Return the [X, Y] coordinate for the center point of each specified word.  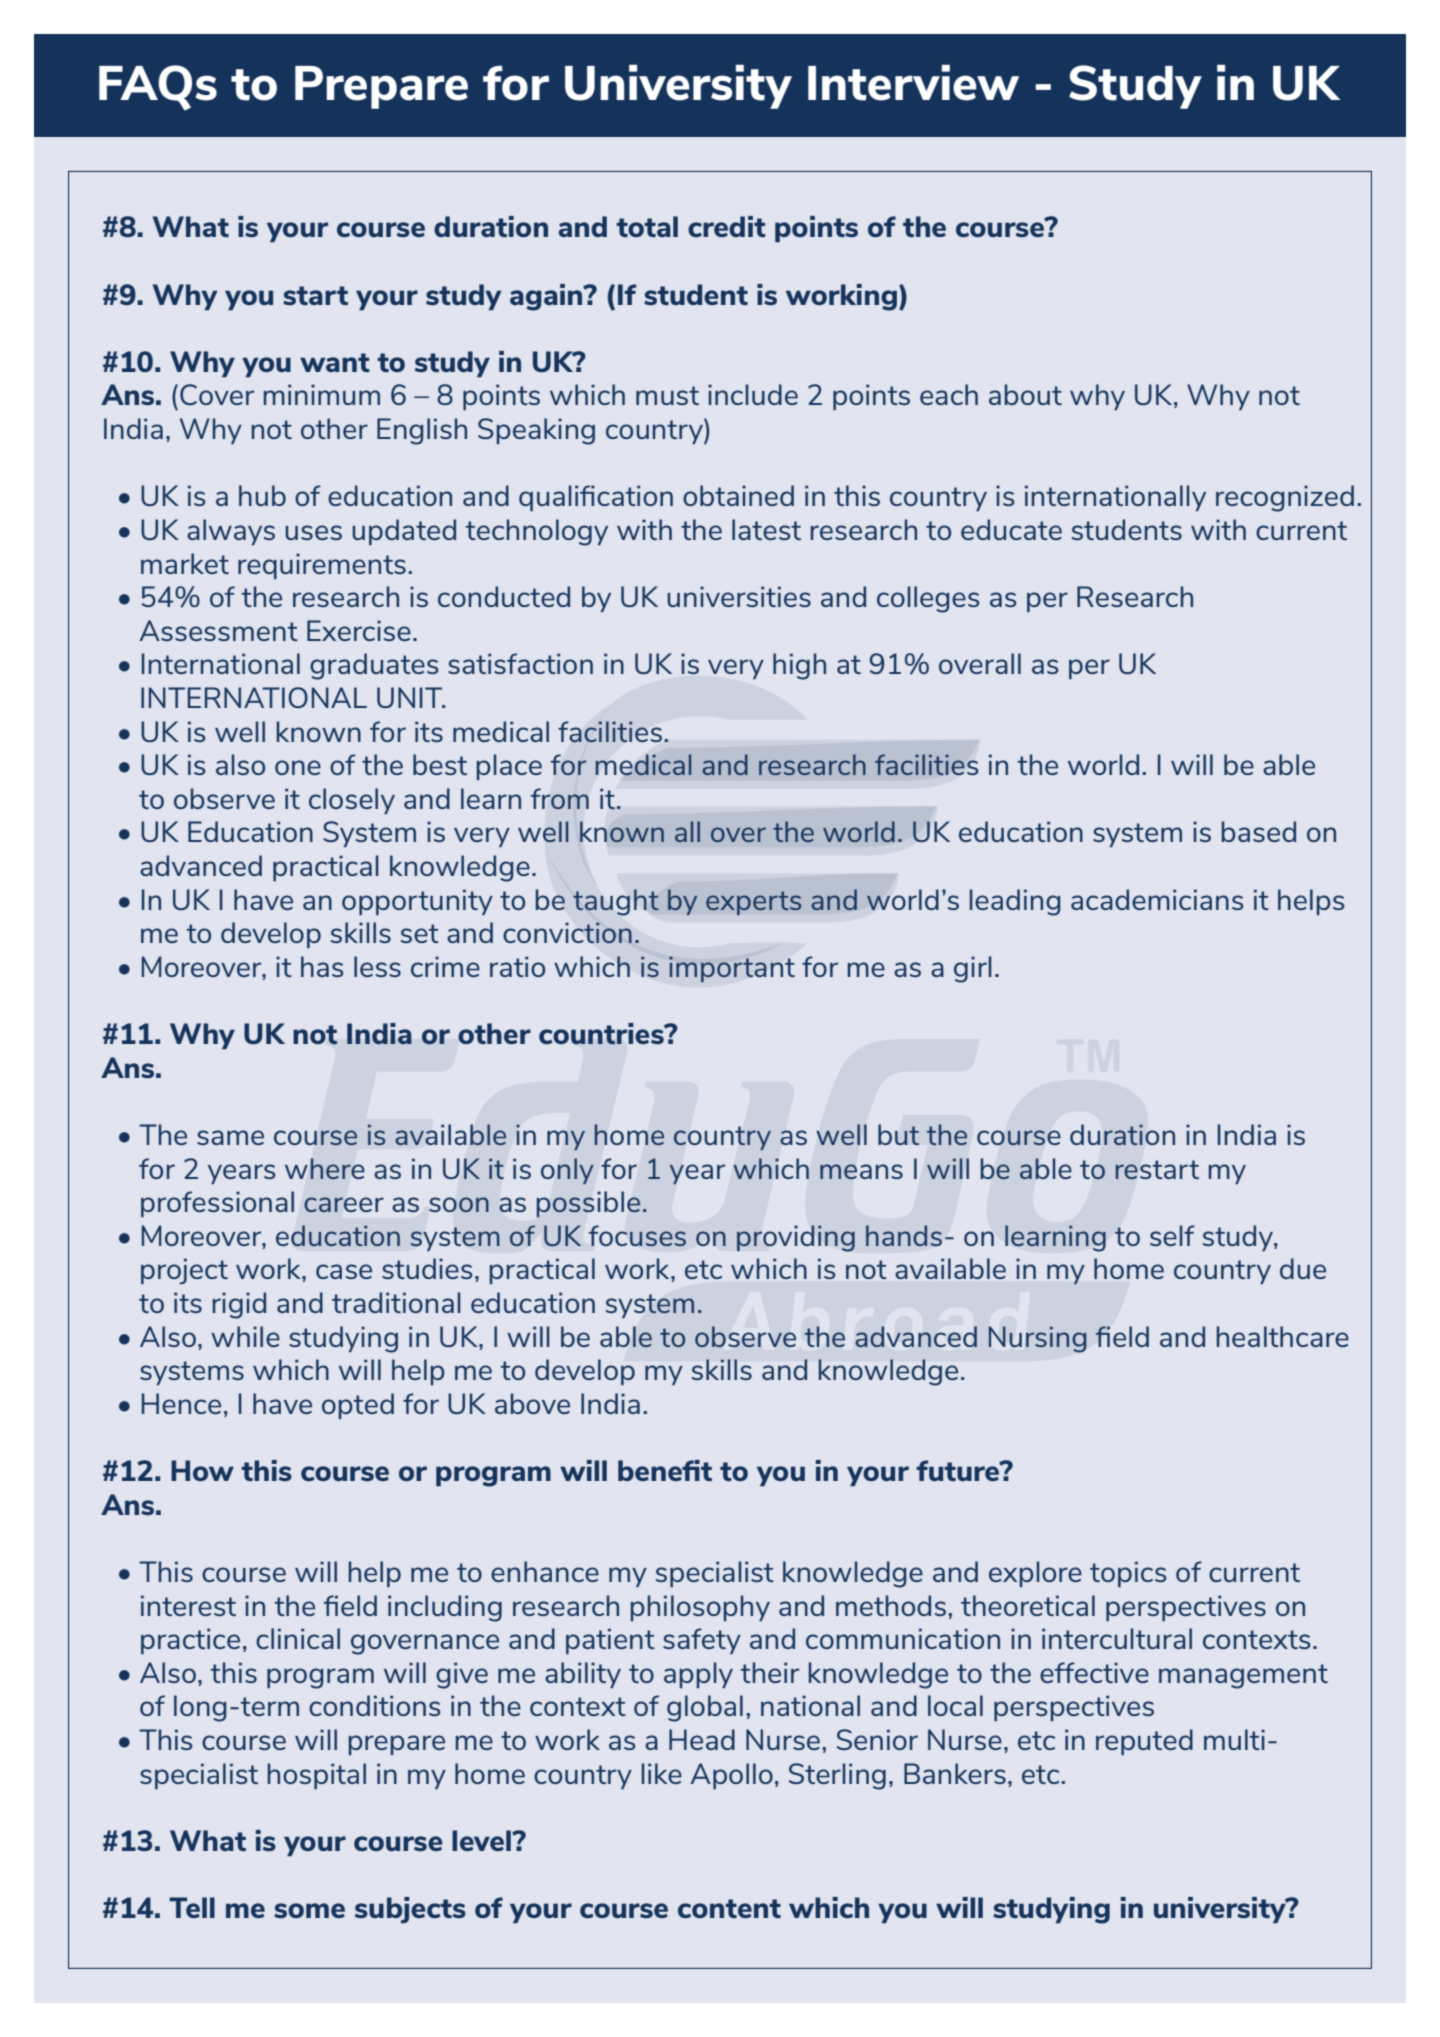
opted [358, 1406]
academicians [1157, 899]
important [732, 969]
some [309, 1910]
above [532, 1403]
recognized [1285, 498]
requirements [322, 566]
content [729, 1908]
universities [739, 596]
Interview [913, 83]
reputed [1144, 1742]
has [322, 966]
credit [727, 226]
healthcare [1283, 1336]
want [335, 362]
